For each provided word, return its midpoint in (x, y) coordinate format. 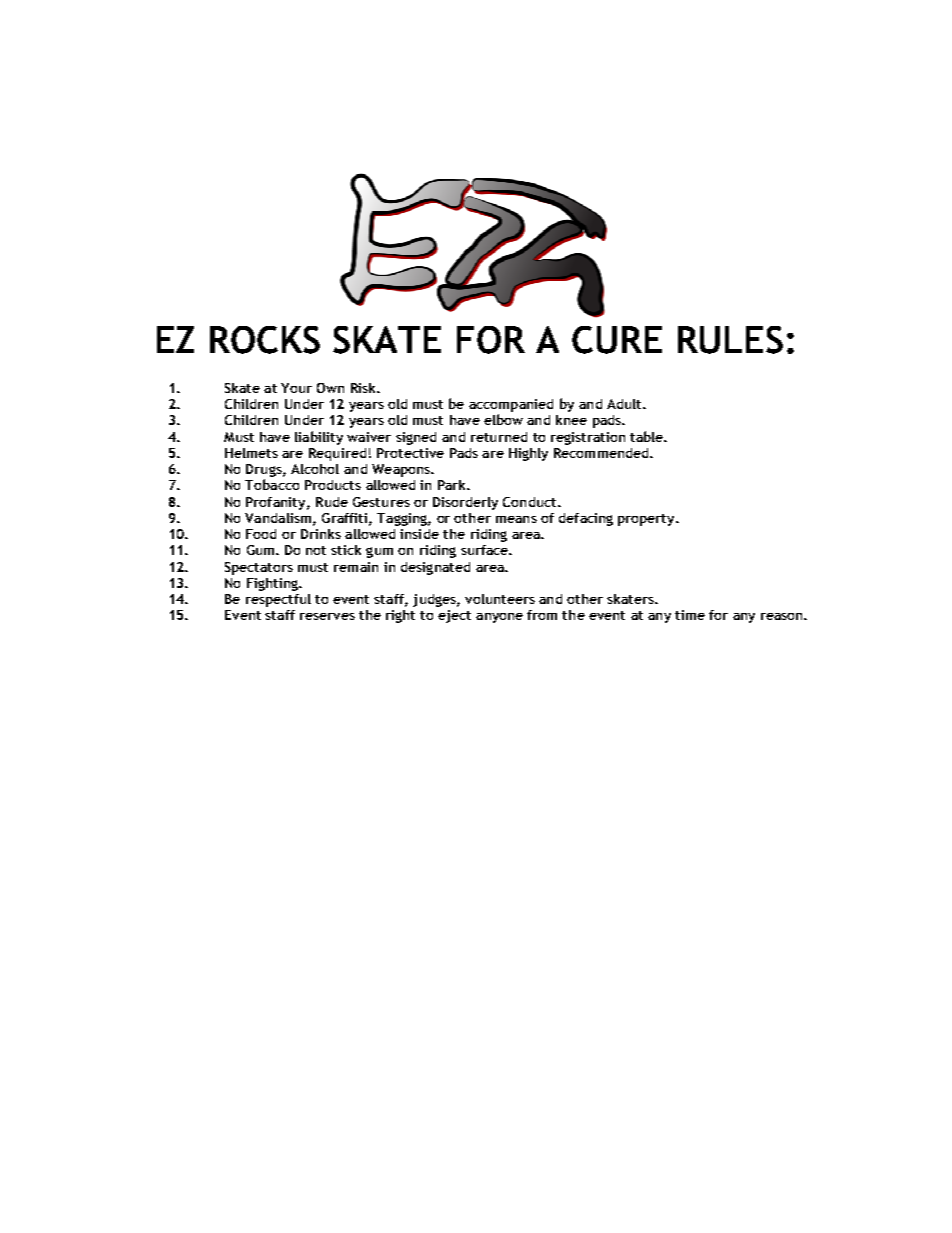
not (316, 550)
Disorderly (465, 503)
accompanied (511, 405)
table (647, 436)
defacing (586, 519)
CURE (617, 340)
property (647, 520)
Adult (625, 404)
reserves (327, 616)
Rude (332, 502)
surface (485, 550)
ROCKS (265, 340)
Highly (528, 454)
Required (337, 454)
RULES (730, 340)
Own (330, 388)
